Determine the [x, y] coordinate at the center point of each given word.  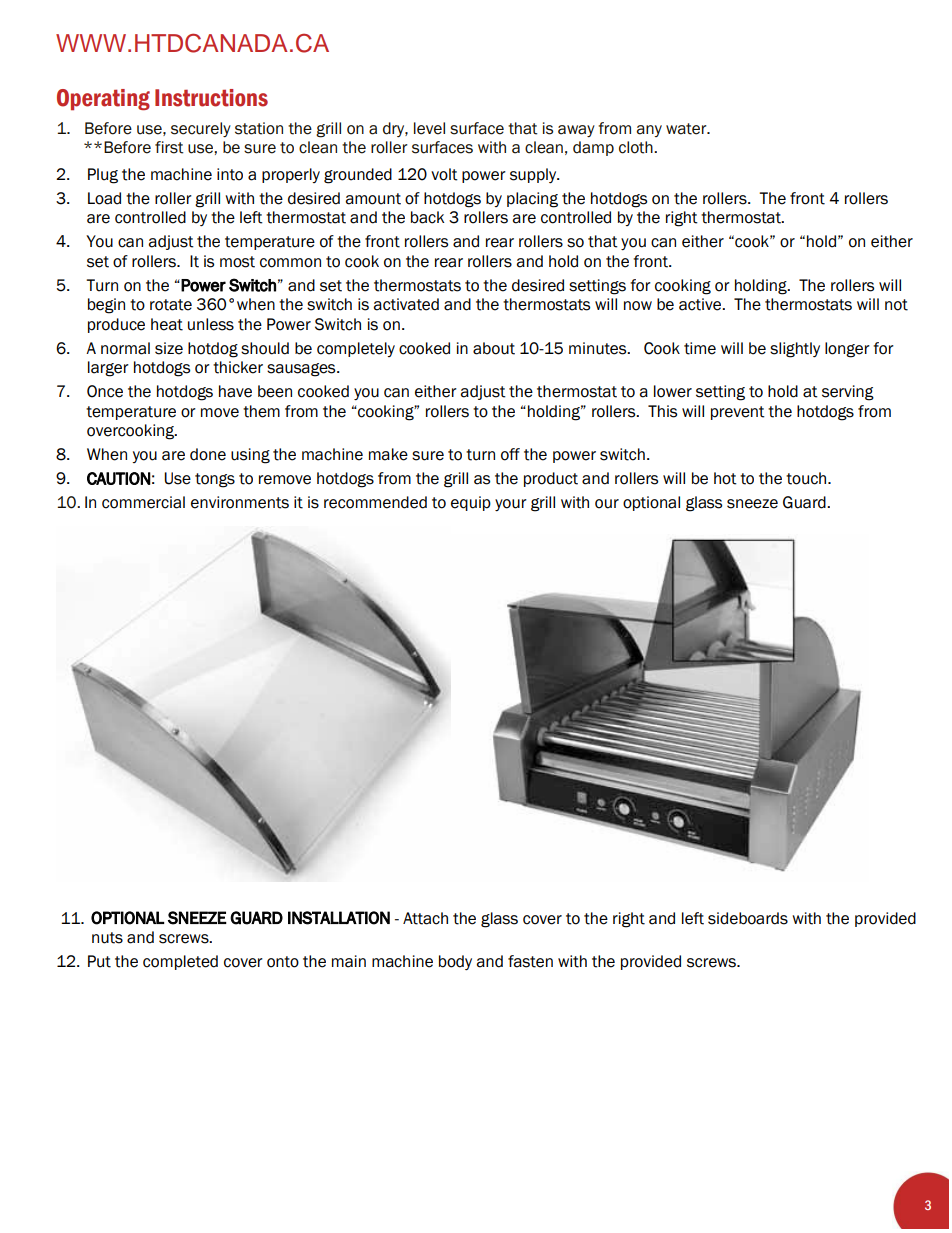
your [511, 505]
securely [201, 129]
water [687, 129]
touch [807, 478]
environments [240, 502]
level [429, 128]
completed [180, 962]
